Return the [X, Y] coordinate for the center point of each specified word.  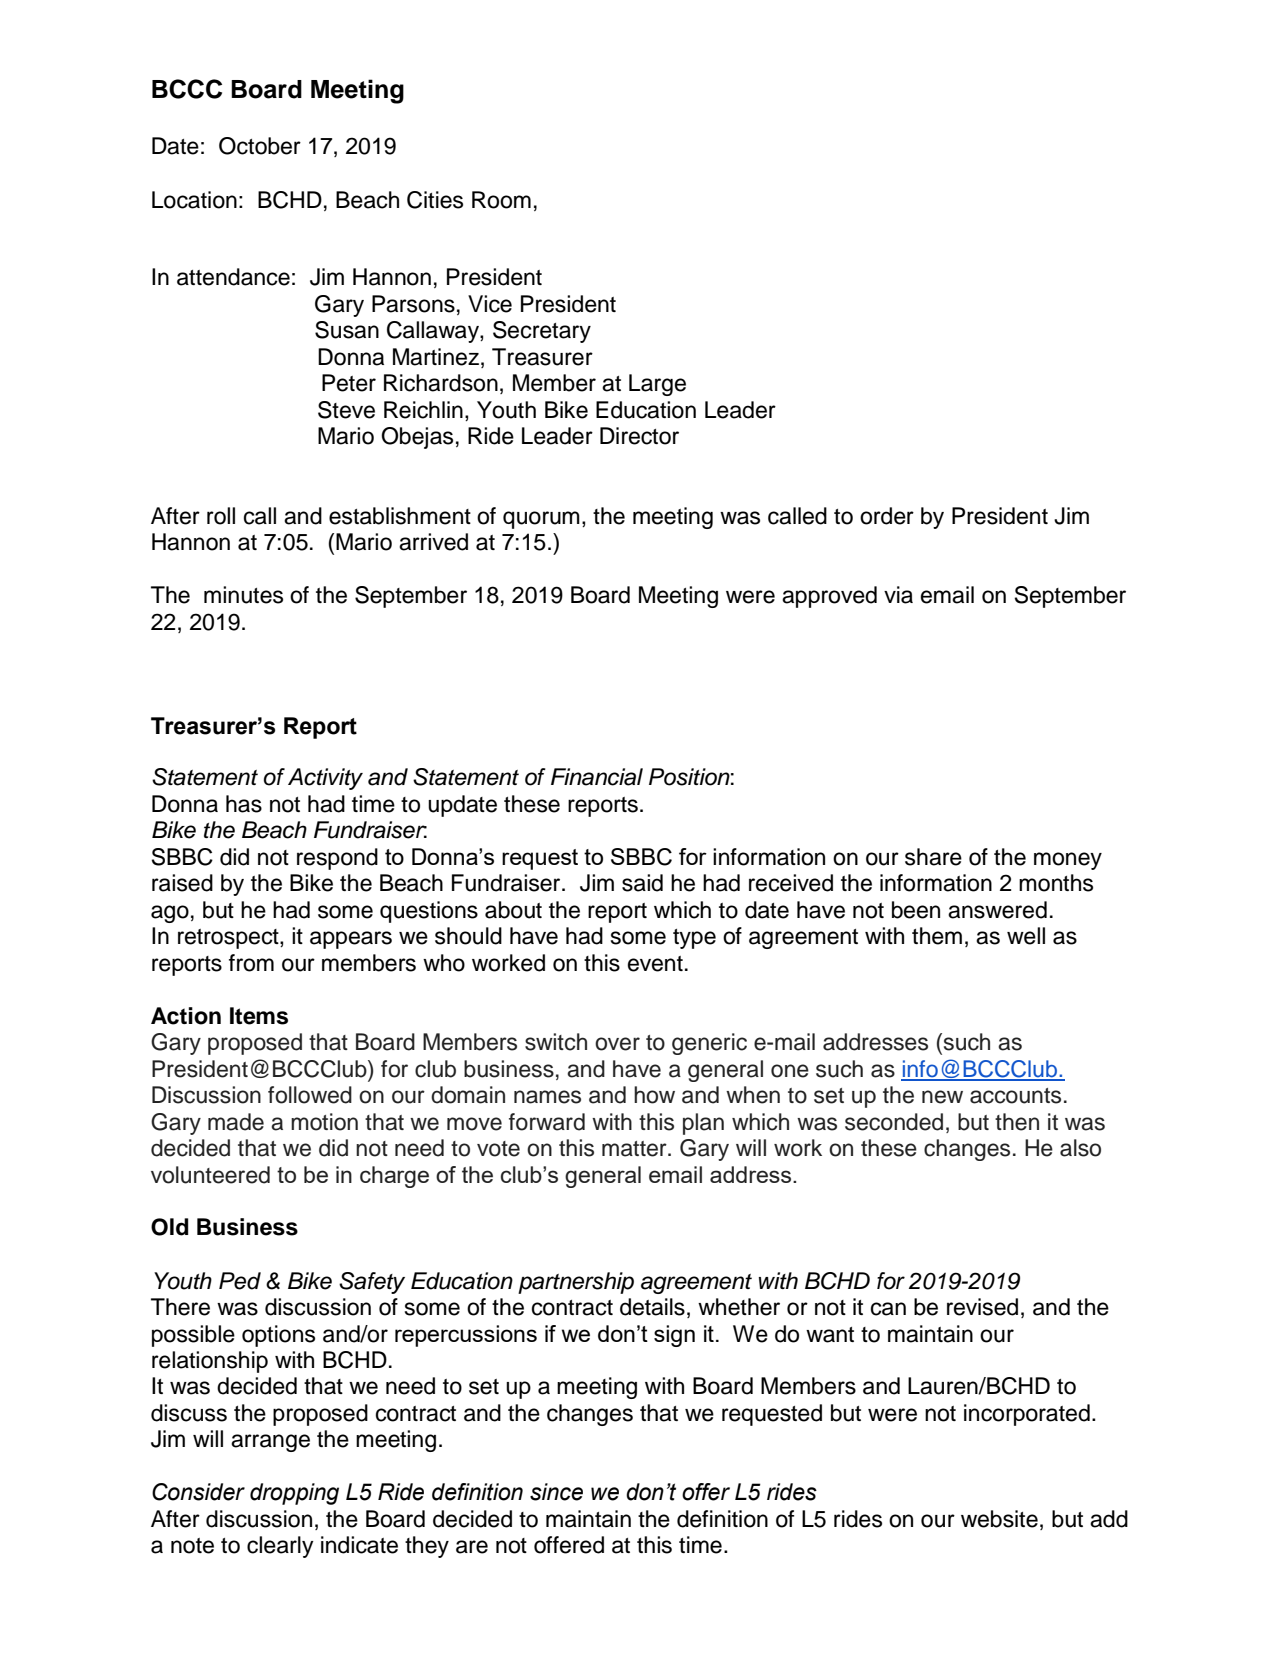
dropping [294, 1494]
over [617, 1044]
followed [310, 1095]
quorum [541, 520]
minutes [243, 595]
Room [501, 200]
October [260, 146]
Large [657, 385]
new [942, 1097]
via [898, 595]
